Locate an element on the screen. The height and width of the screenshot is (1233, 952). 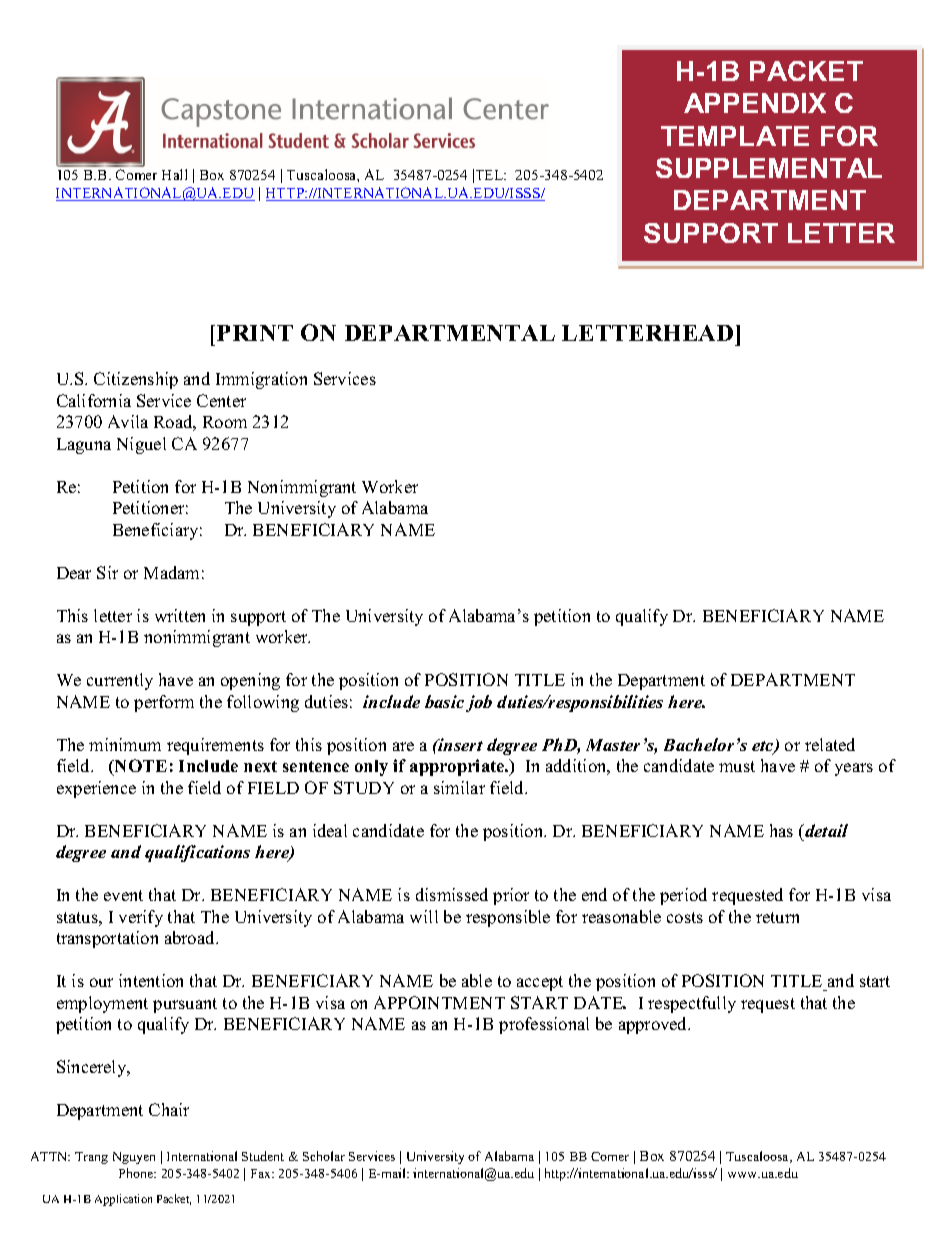
Phone is located at coordinates (137, 1173).
